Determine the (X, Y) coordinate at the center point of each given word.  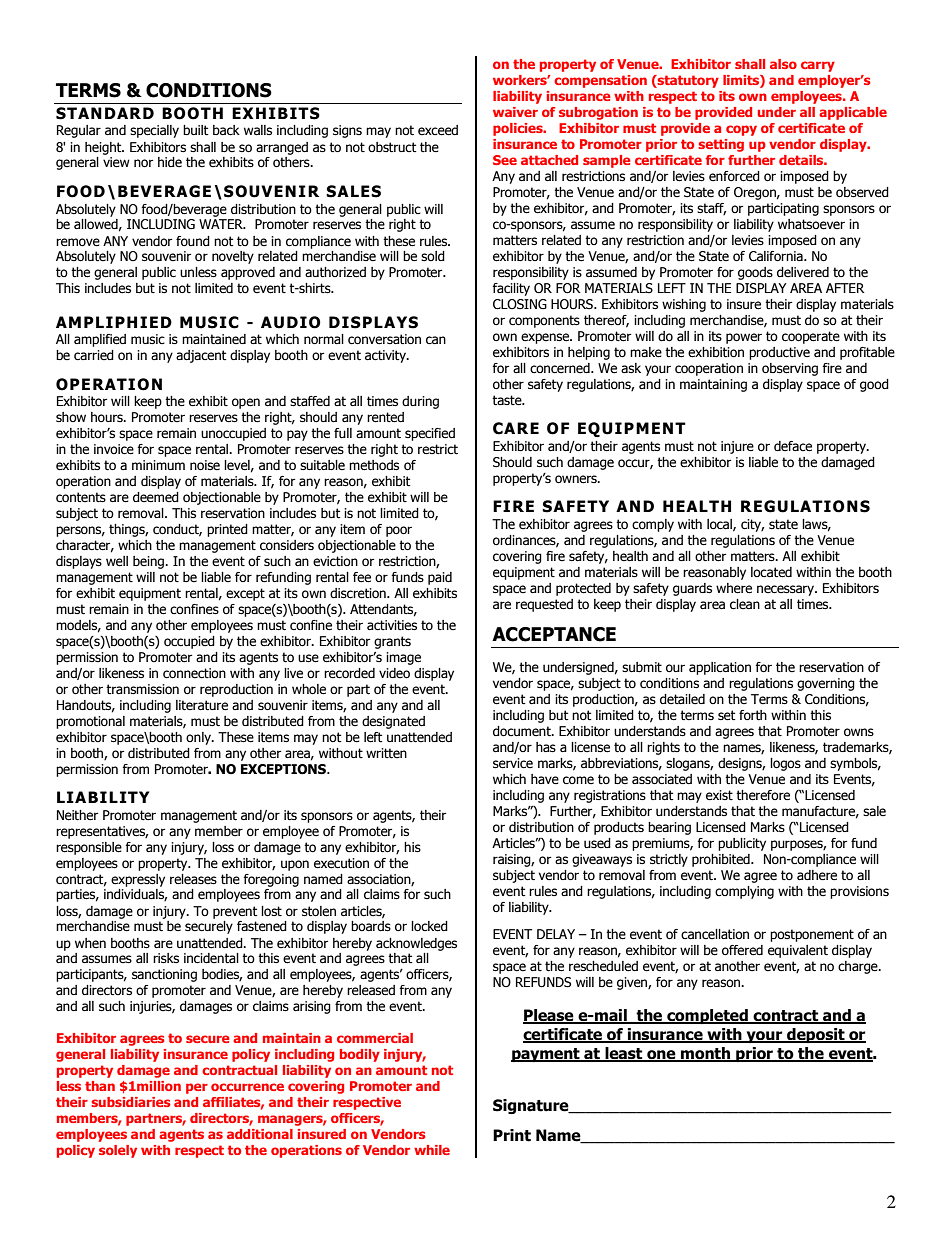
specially (154, 131)
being (150, 562)
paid (440, 578)
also (783, 64)
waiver (515, 112)
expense (546, 338)
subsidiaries (131, 1102)
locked (429, 926)
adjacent (201, 356)
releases (193, 879)
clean (745, 604)
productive (779, 353)
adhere (817, 875)
